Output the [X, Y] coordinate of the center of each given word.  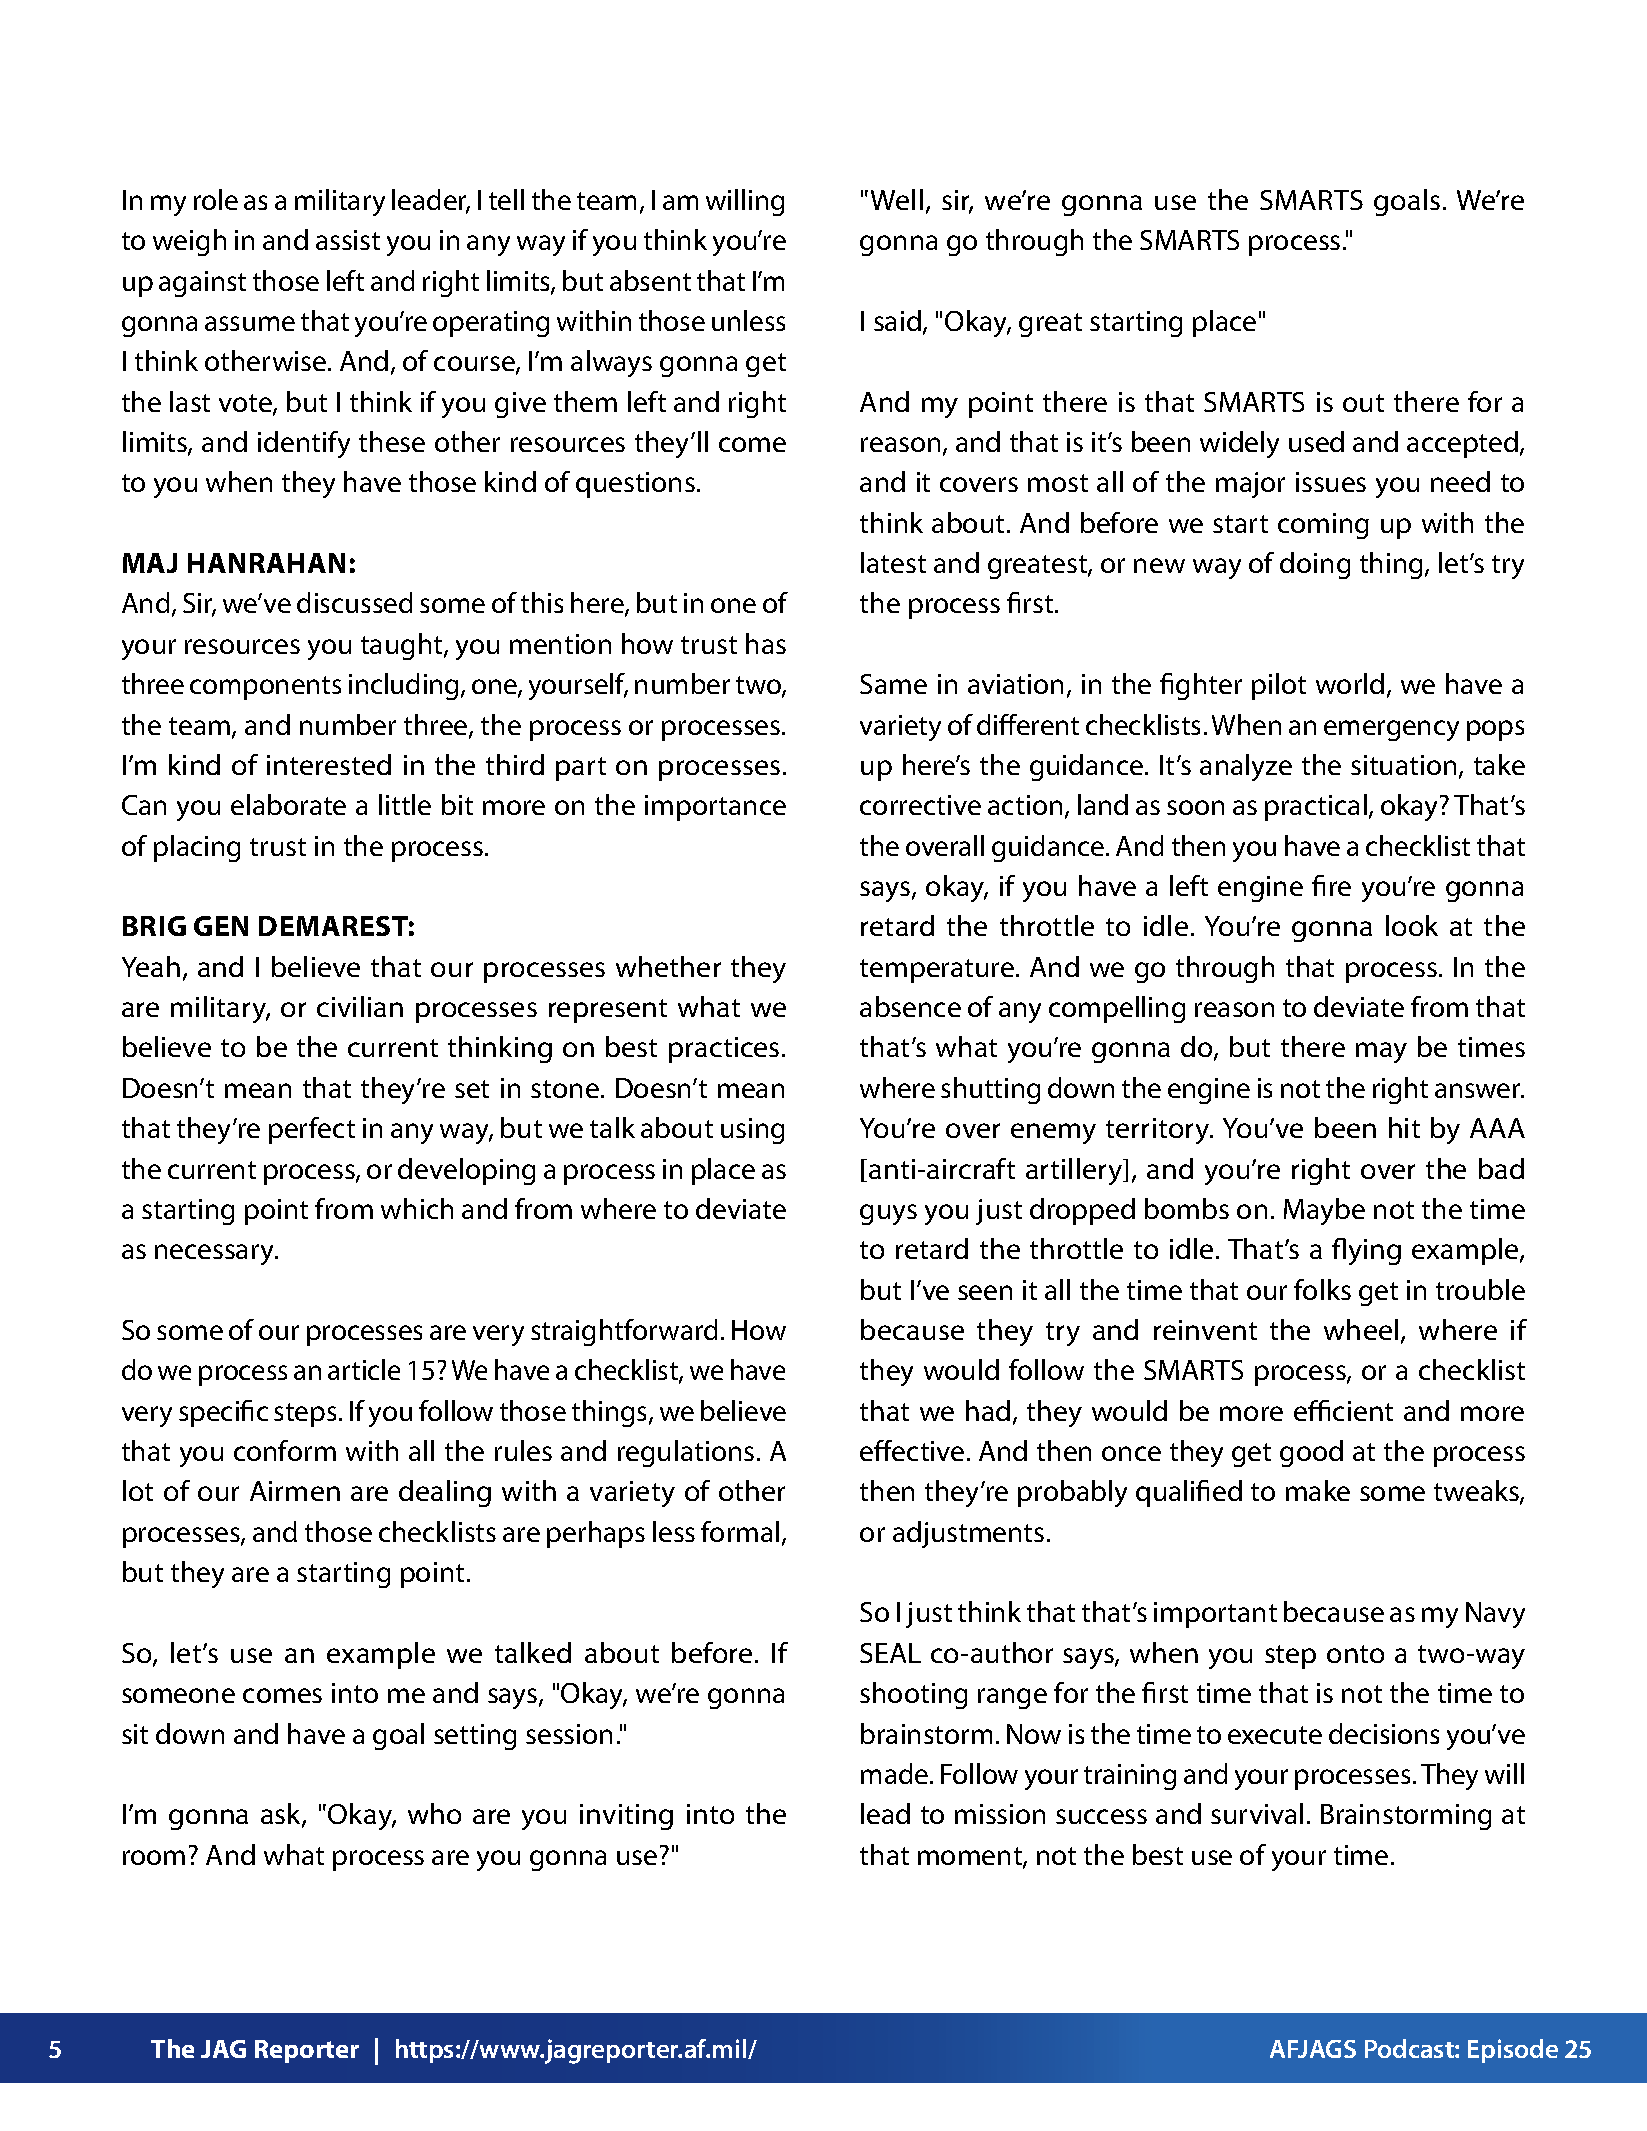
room [154, 1857]
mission [1000, 1814]
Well [897, 199]
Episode [1513, 2051]
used [1316, 441]
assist [348, 240]
